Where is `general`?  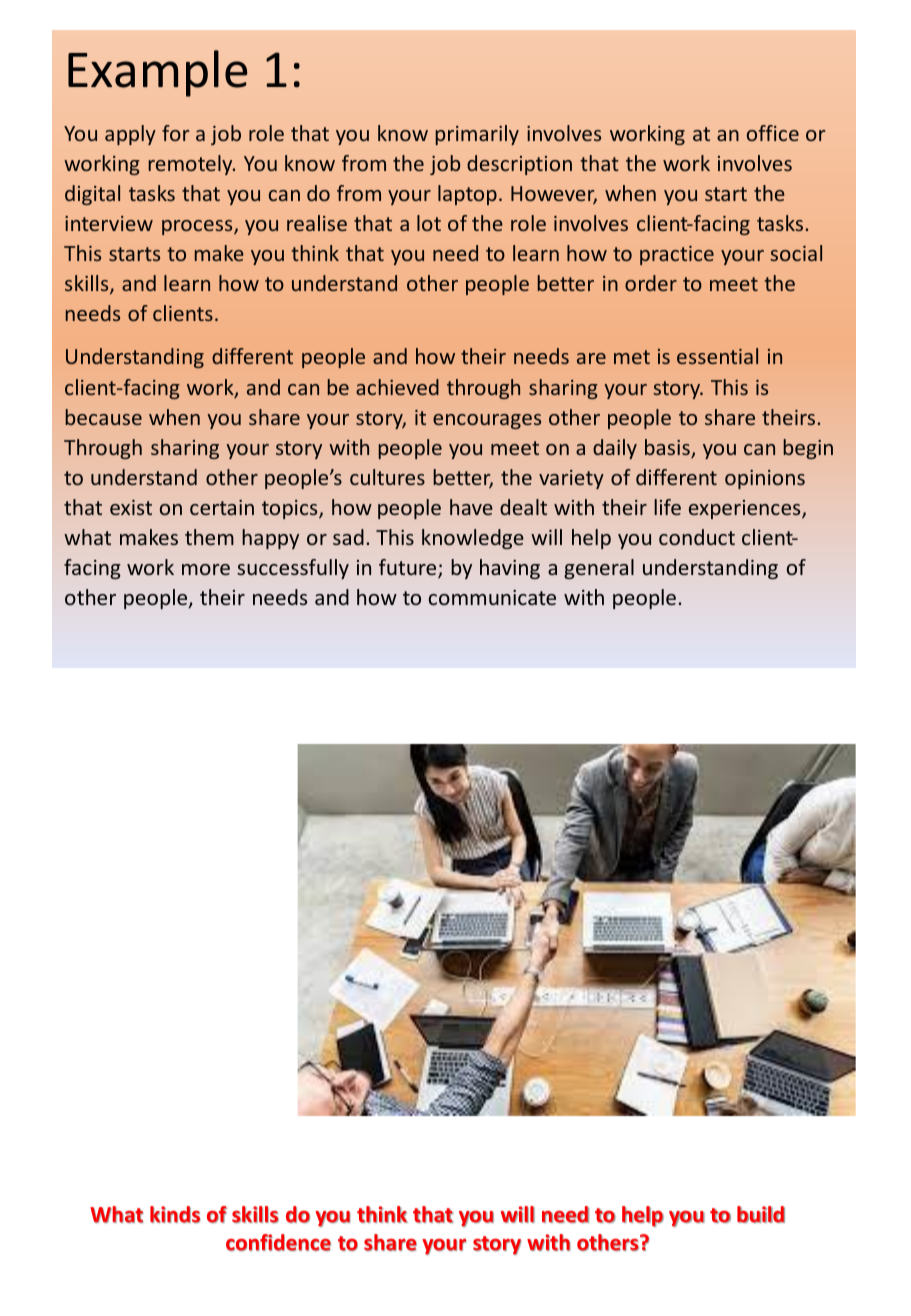 general is located at coordinates (599, 569).
